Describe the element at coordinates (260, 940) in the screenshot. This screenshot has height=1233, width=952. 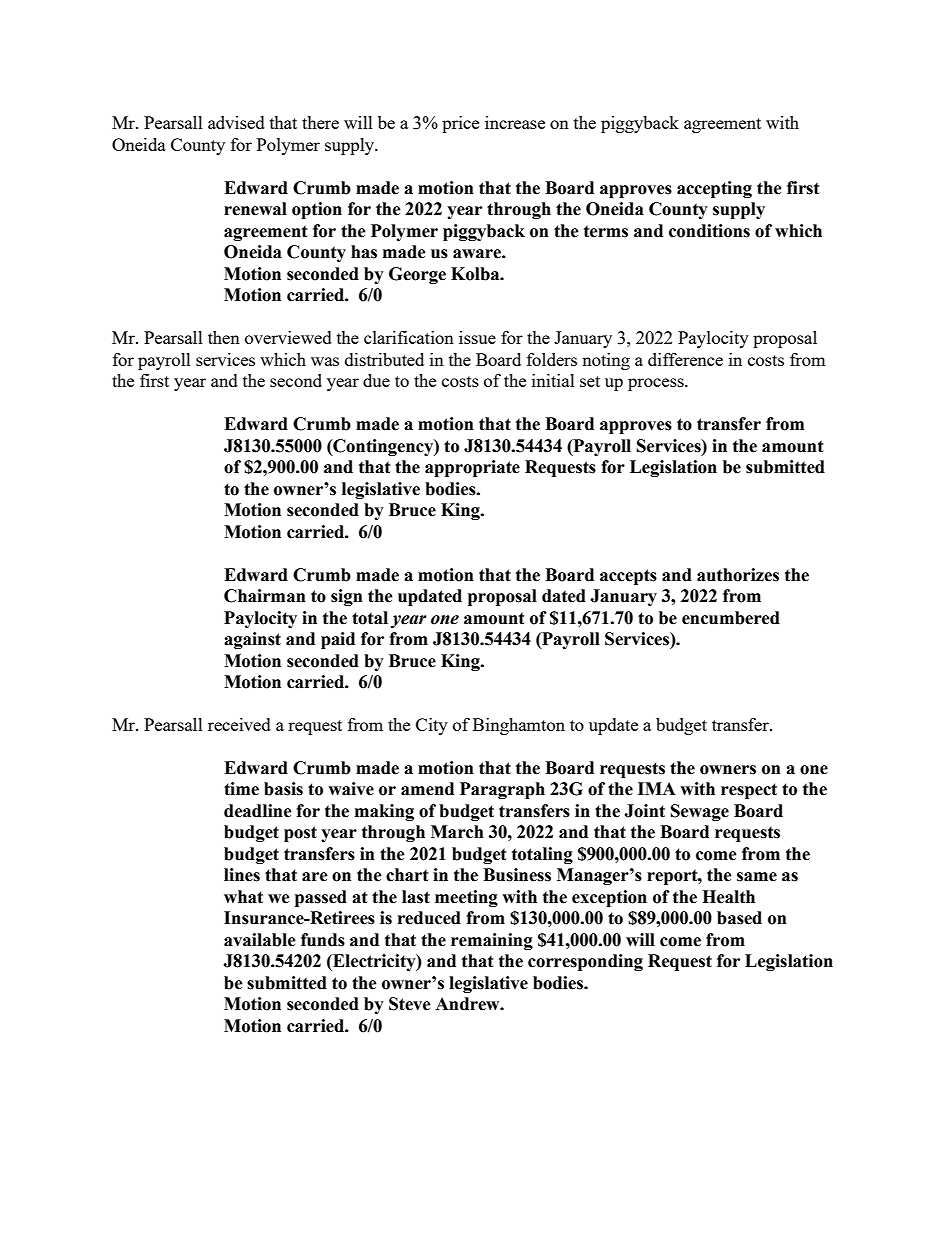
I see `available` at that location.
